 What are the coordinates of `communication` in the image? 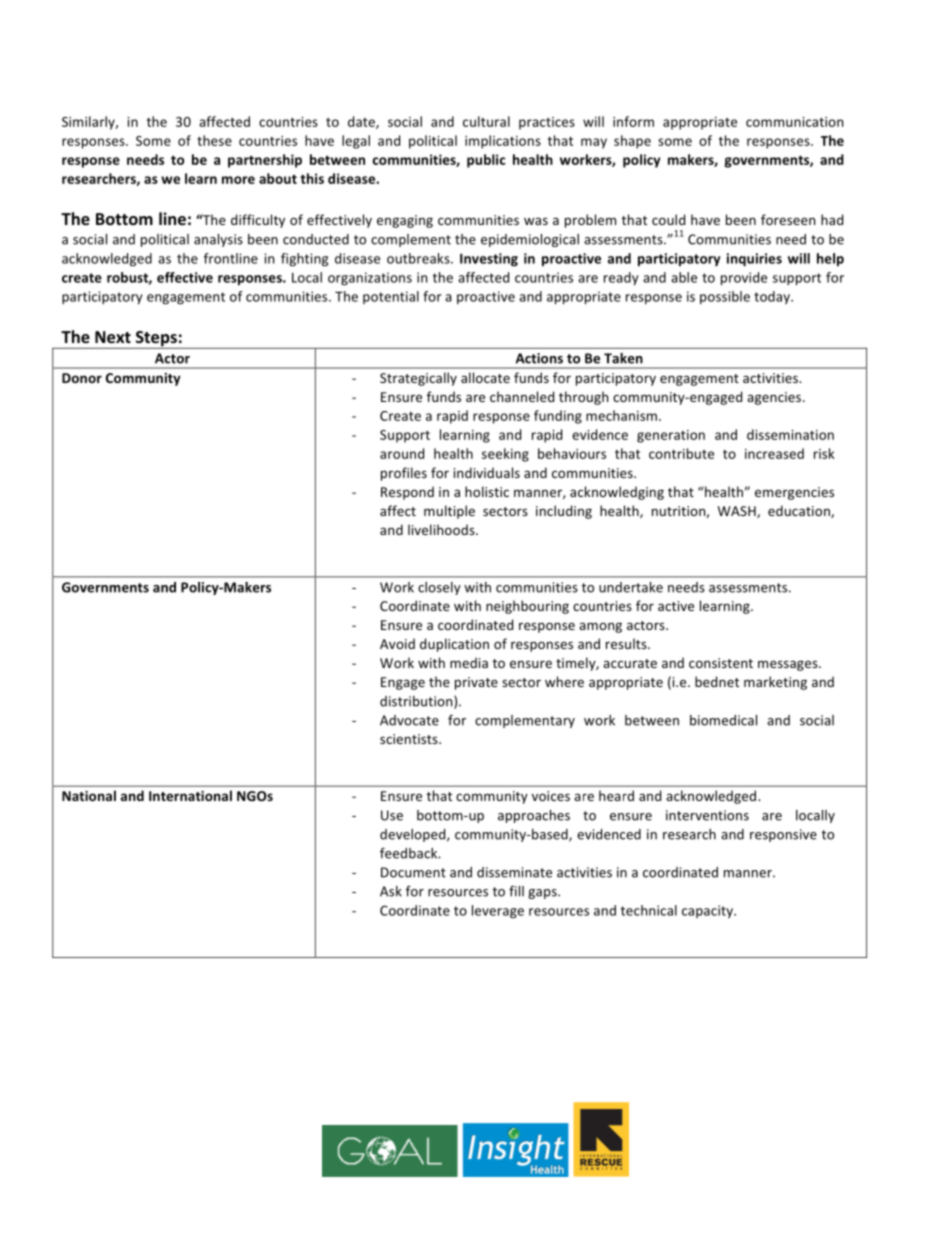 It's located at (794, 122).
